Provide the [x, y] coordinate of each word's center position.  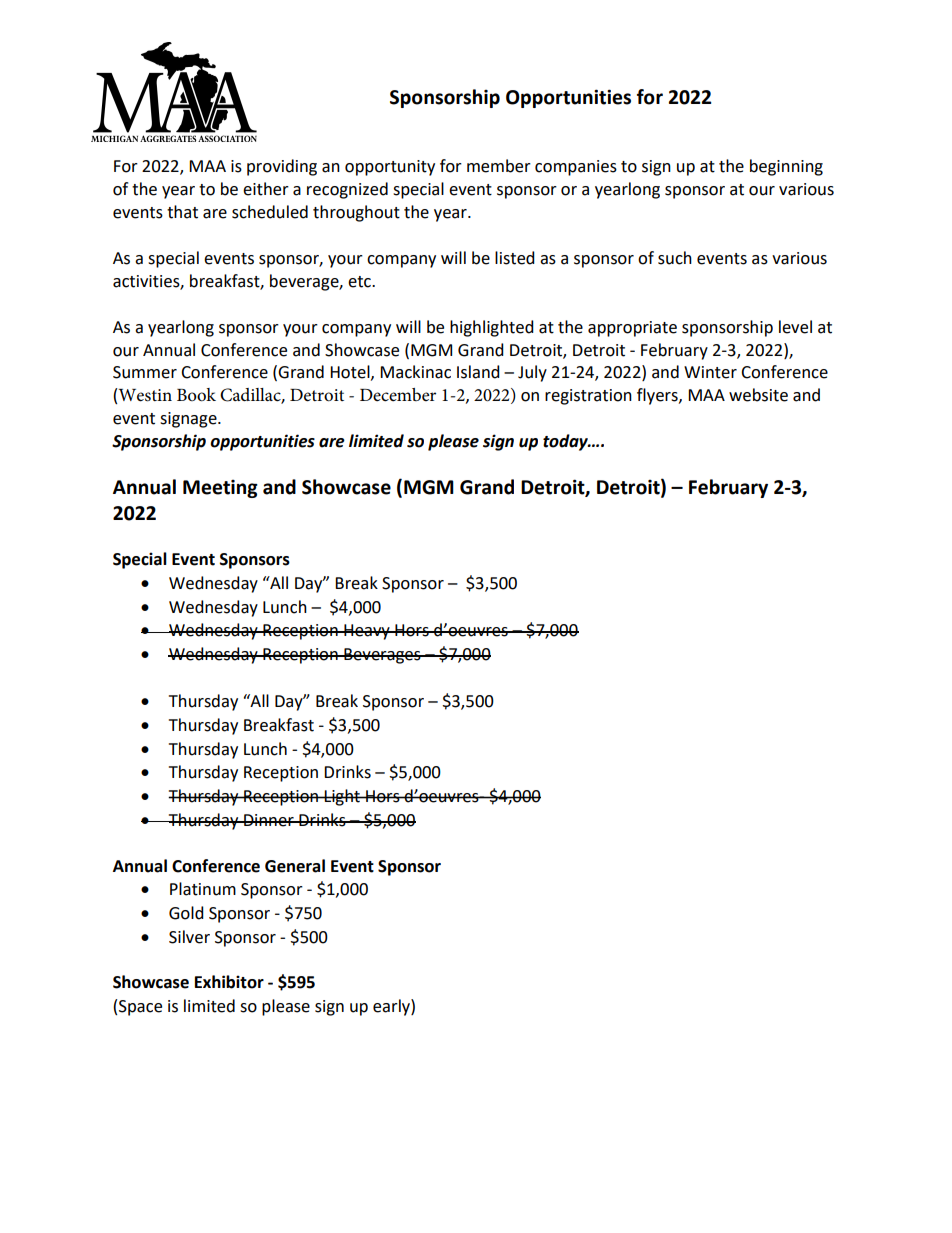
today [566, 442]
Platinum [203, 889]
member [499, 166]
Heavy [367, 632]
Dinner [269, 820]
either [266, 189]
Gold [186, 913]
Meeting [220, 489]
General [295, 866]
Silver [189, 937]
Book [196, 395]
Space [140, 1008]
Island [478, 372]
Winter [710, 372]
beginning [786, 167]
